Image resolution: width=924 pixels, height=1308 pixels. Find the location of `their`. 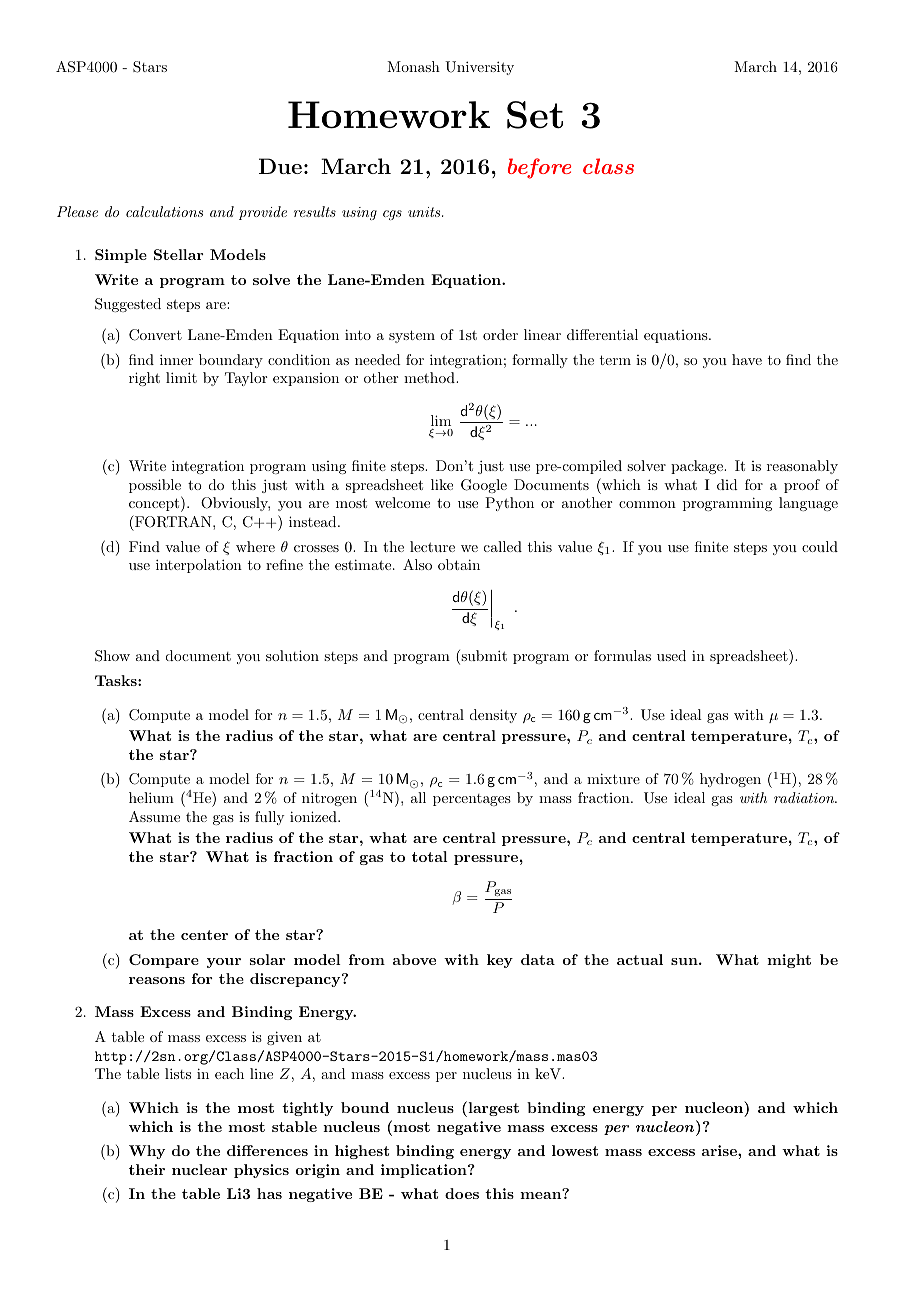

their is located at coordinates (147, 1169).
